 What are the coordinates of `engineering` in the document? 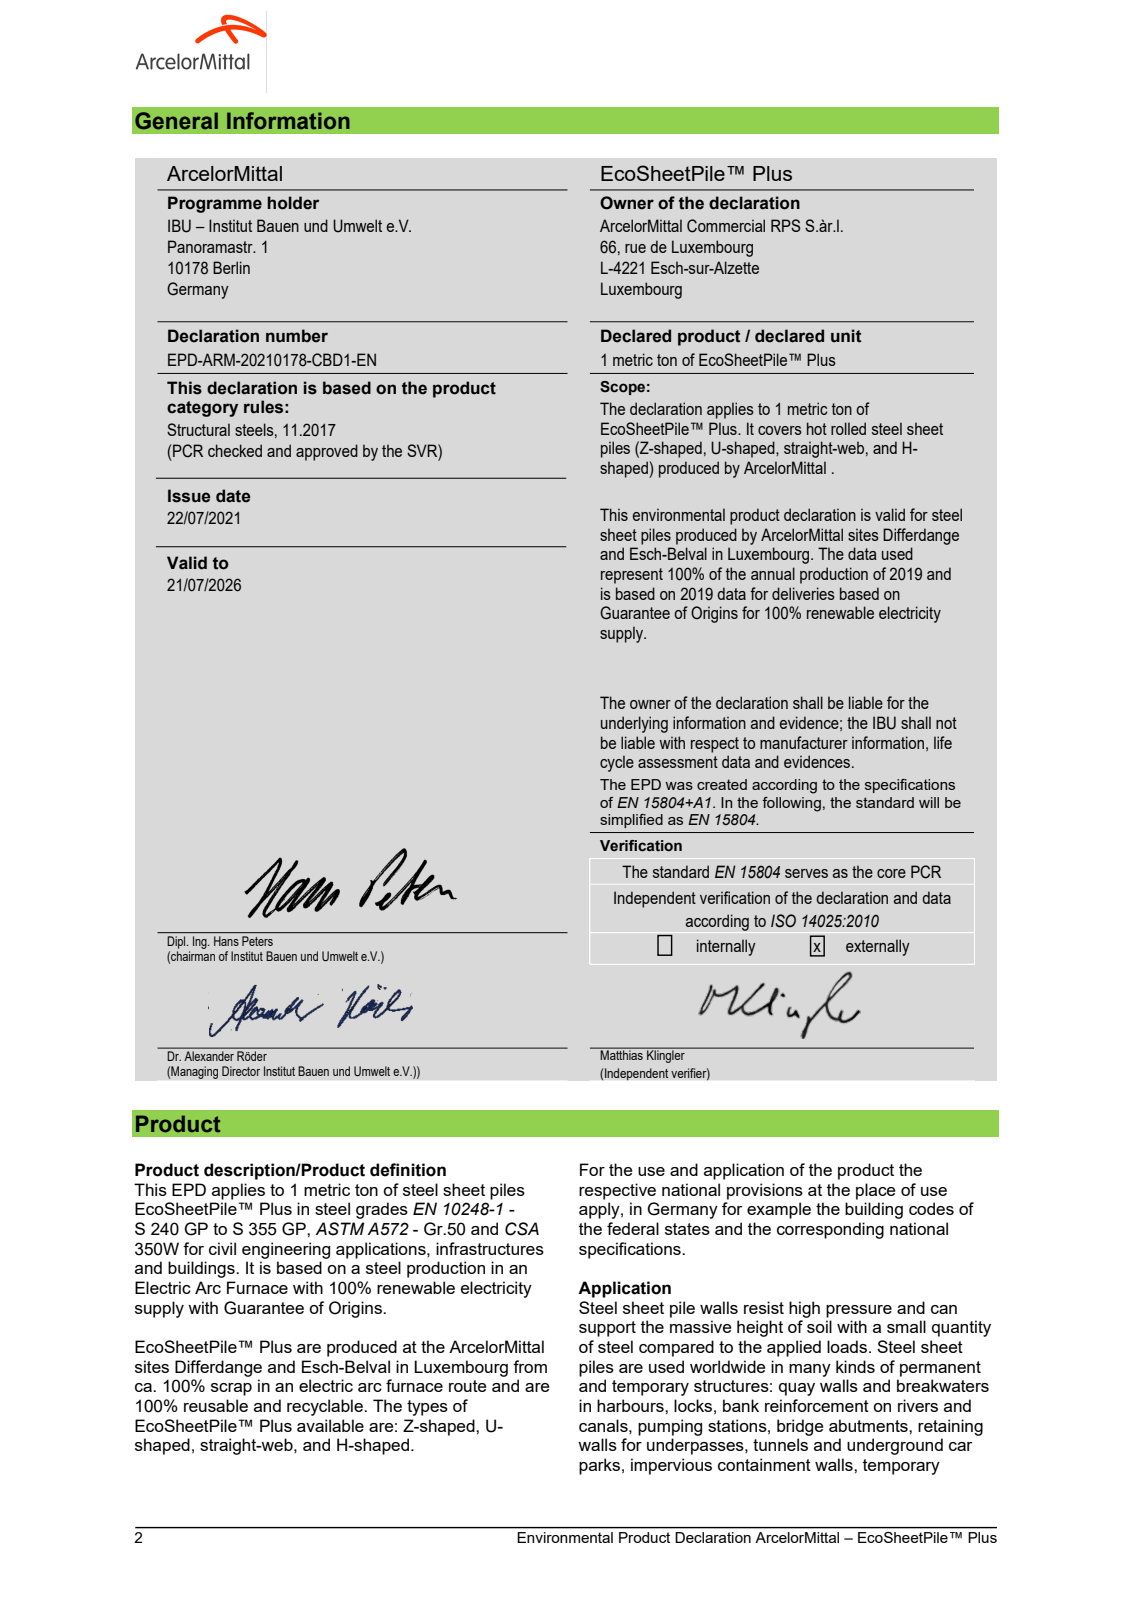 It's located at (286, 1250).
